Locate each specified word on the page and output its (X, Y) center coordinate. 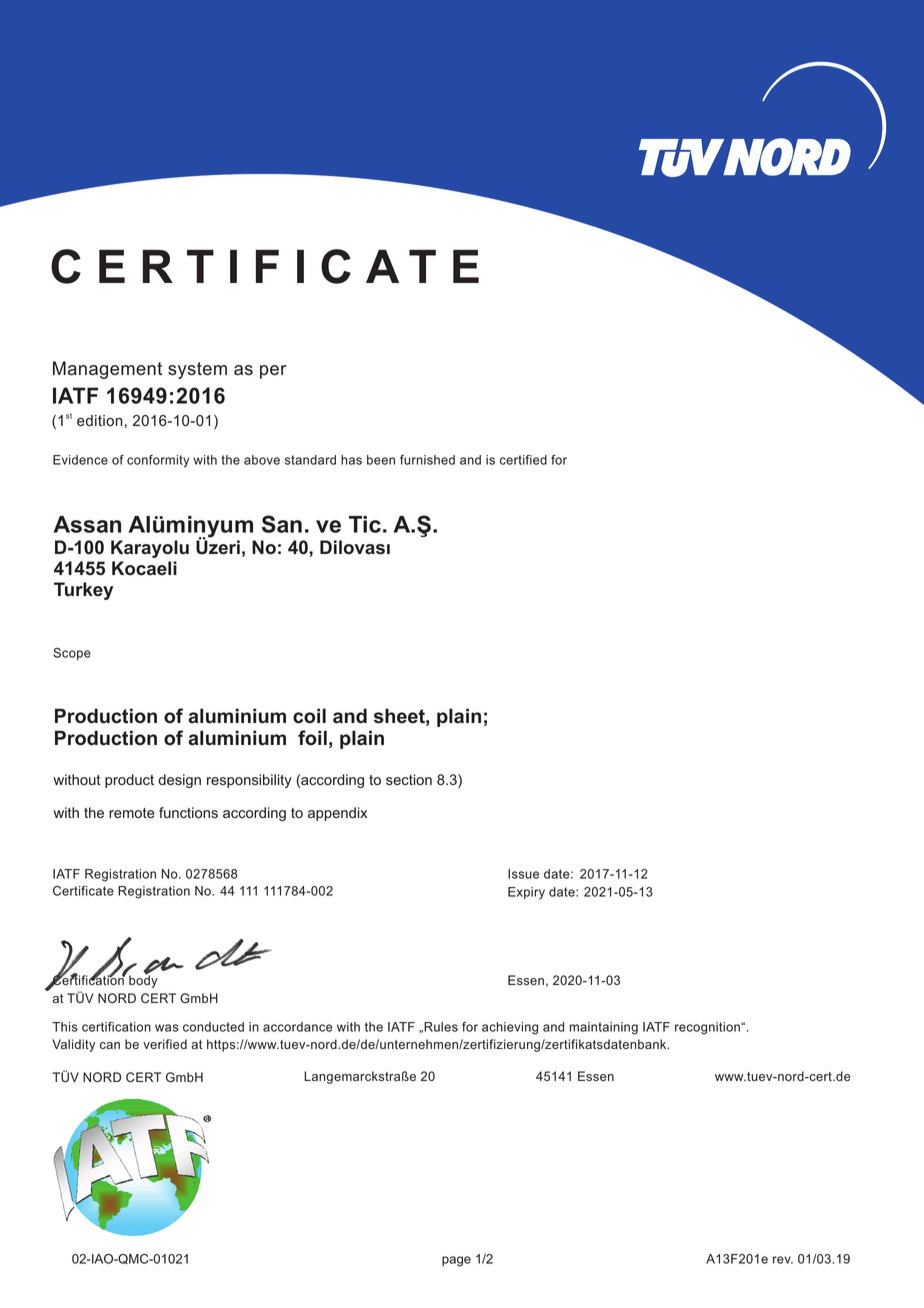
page (456, 1261)
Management (107, 370)
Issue (523, 874)
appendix (337, 814)
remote (132, 813)
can (110, 1045)
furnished (427, 460)
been (381, 460)
